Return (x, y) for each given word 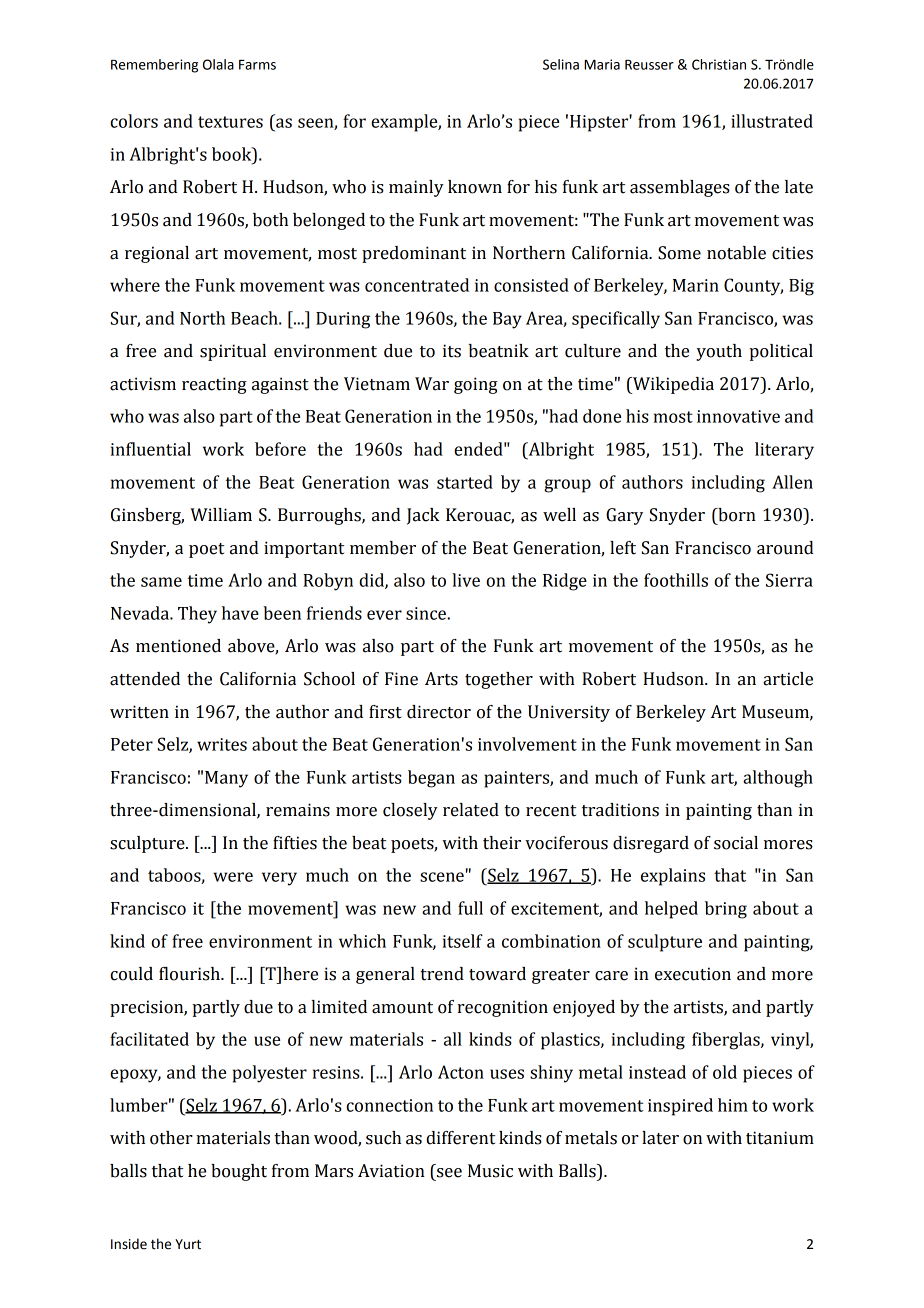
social (736, 843)
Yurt (188, 1244)
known (475, 187)
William (221, 515)
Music (490, 1171)
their (502, 843)
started (465, 482)
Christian (719, 64)
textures (230, 122)
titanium (780, 1138)
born (736, 515)
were (233, 877)
